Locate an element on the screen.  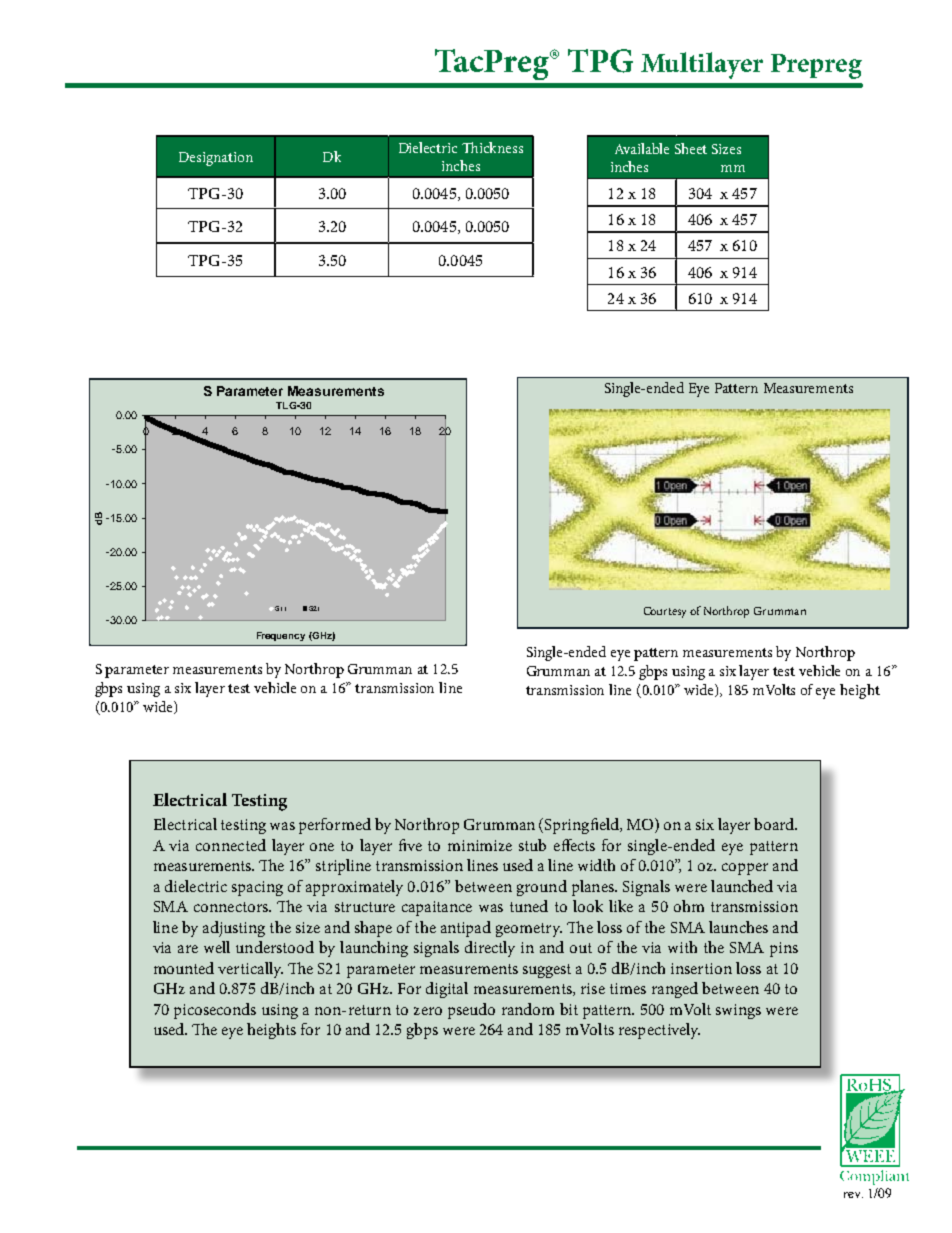
Frequency is located at coordinates (281, 636).
